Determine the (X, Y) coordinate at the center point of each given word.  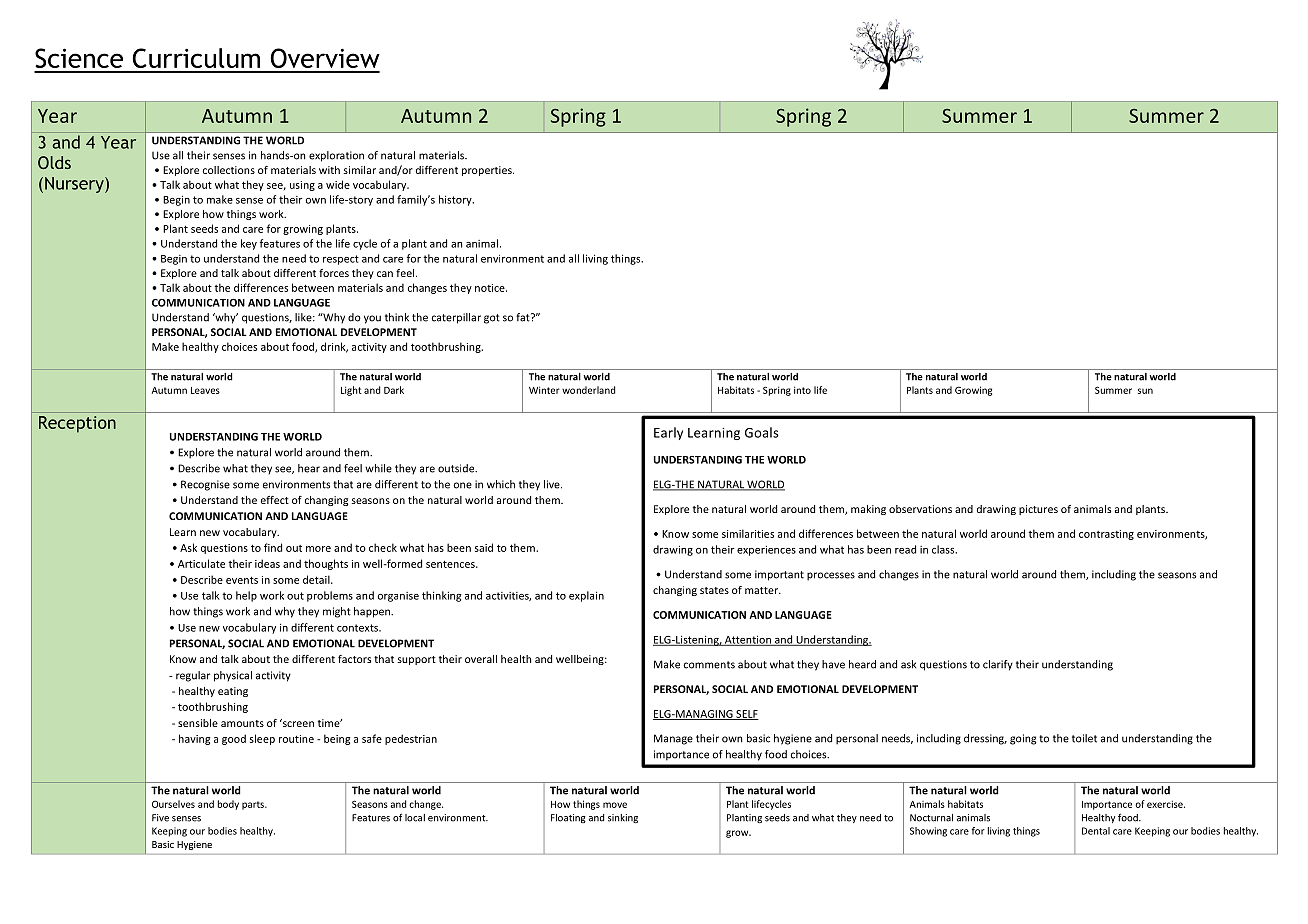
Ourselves (173, 804)
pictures (1038, 510)
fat (524, 317)
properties (488, 171)
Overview (325, 58)
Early (668, 433)
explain (586, 596)
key (249, 244)
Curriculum (196, 58)
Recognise (205, 485)
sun (1145, 391)
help (246, 596)
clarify (998, 665)
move (615, 805)
